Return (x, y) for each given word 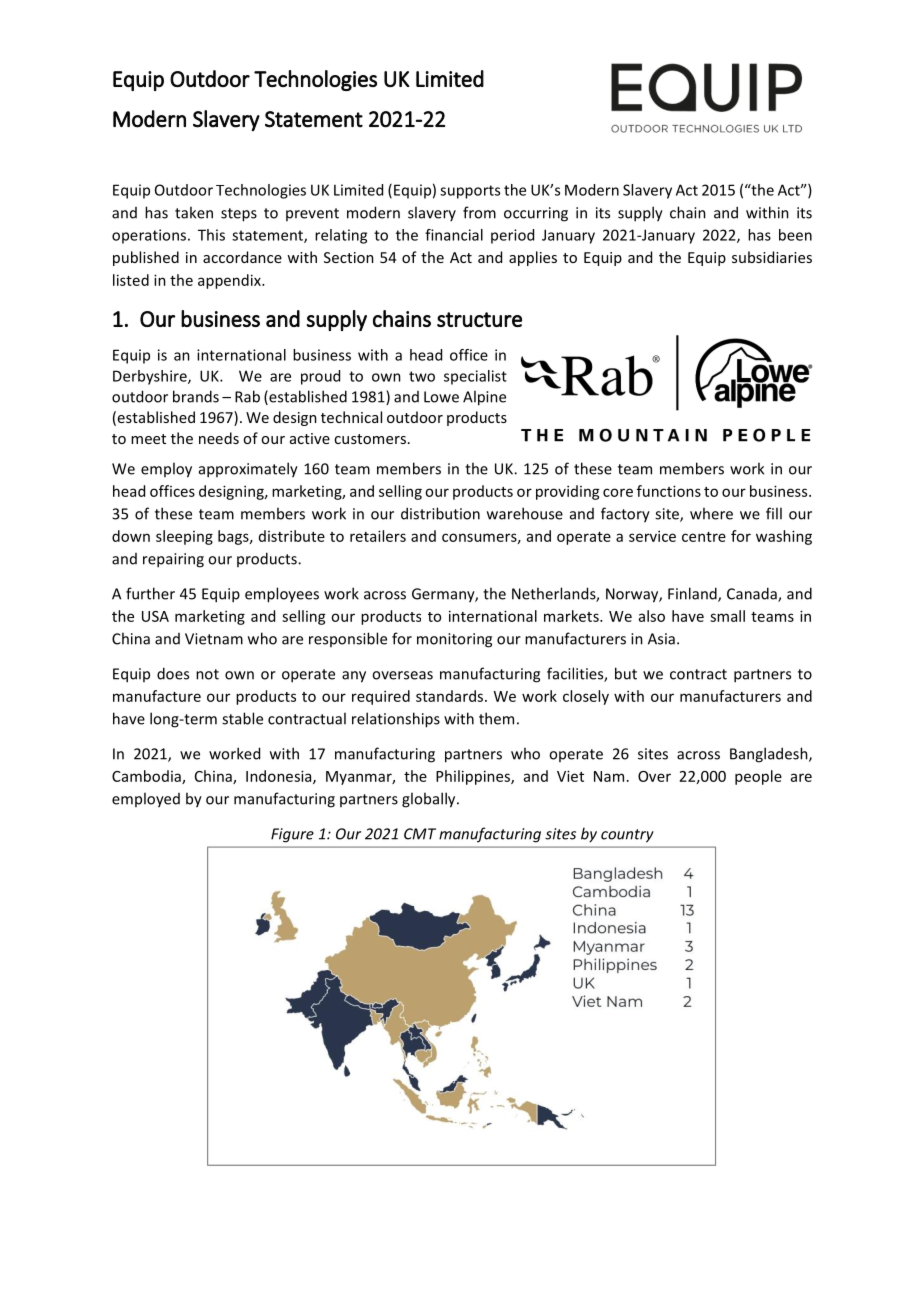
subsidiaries (772, 257)
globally (430, 800)
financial (454, 235)
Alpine (484, 398)
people (758, 777)
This (211, 235)
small (727, 616)
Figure (292, 835)
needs (219, 438)
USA (155, 616)
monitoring (454, 640)
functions (669, 491)
